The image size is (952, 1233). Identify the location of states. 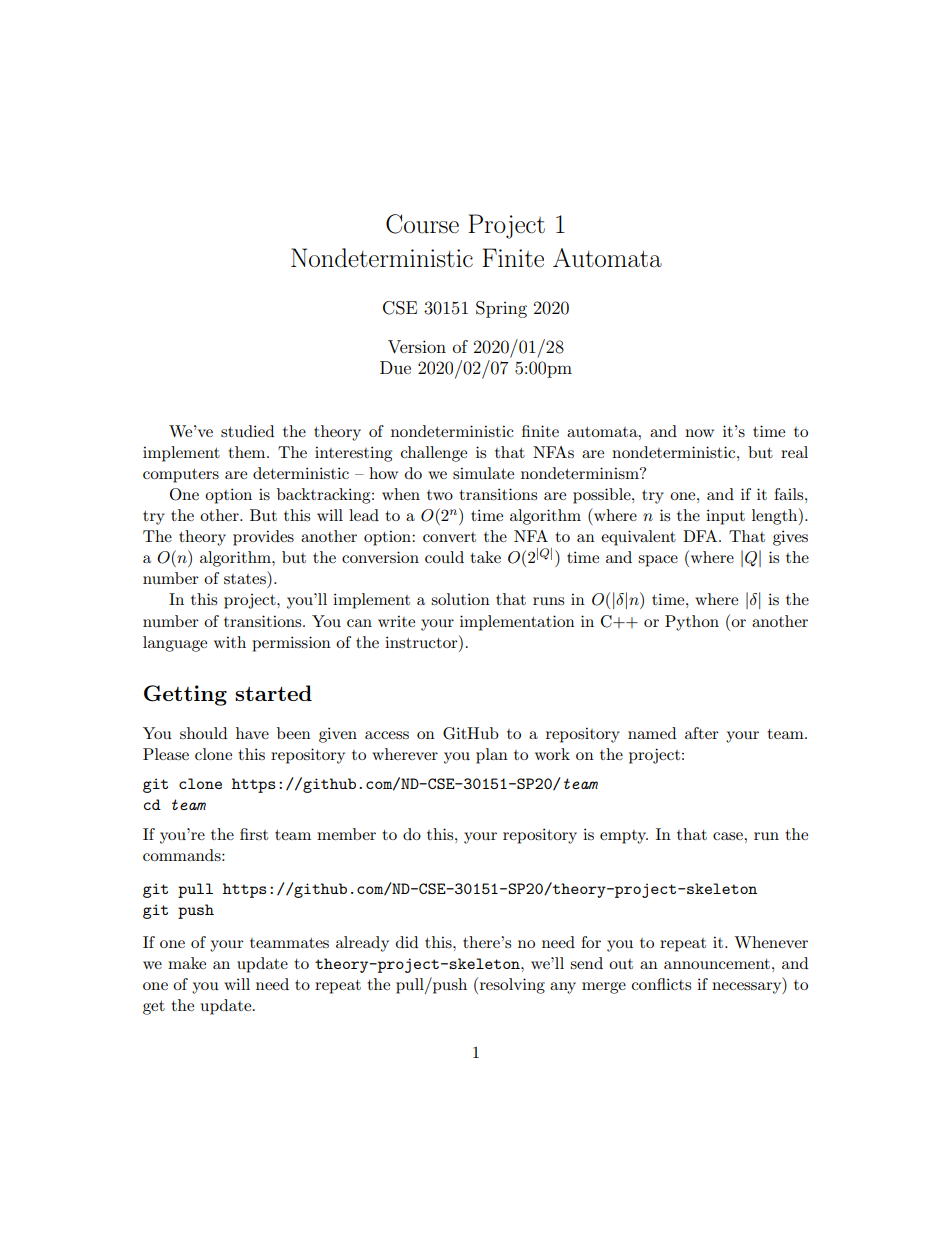
(246, 577).
